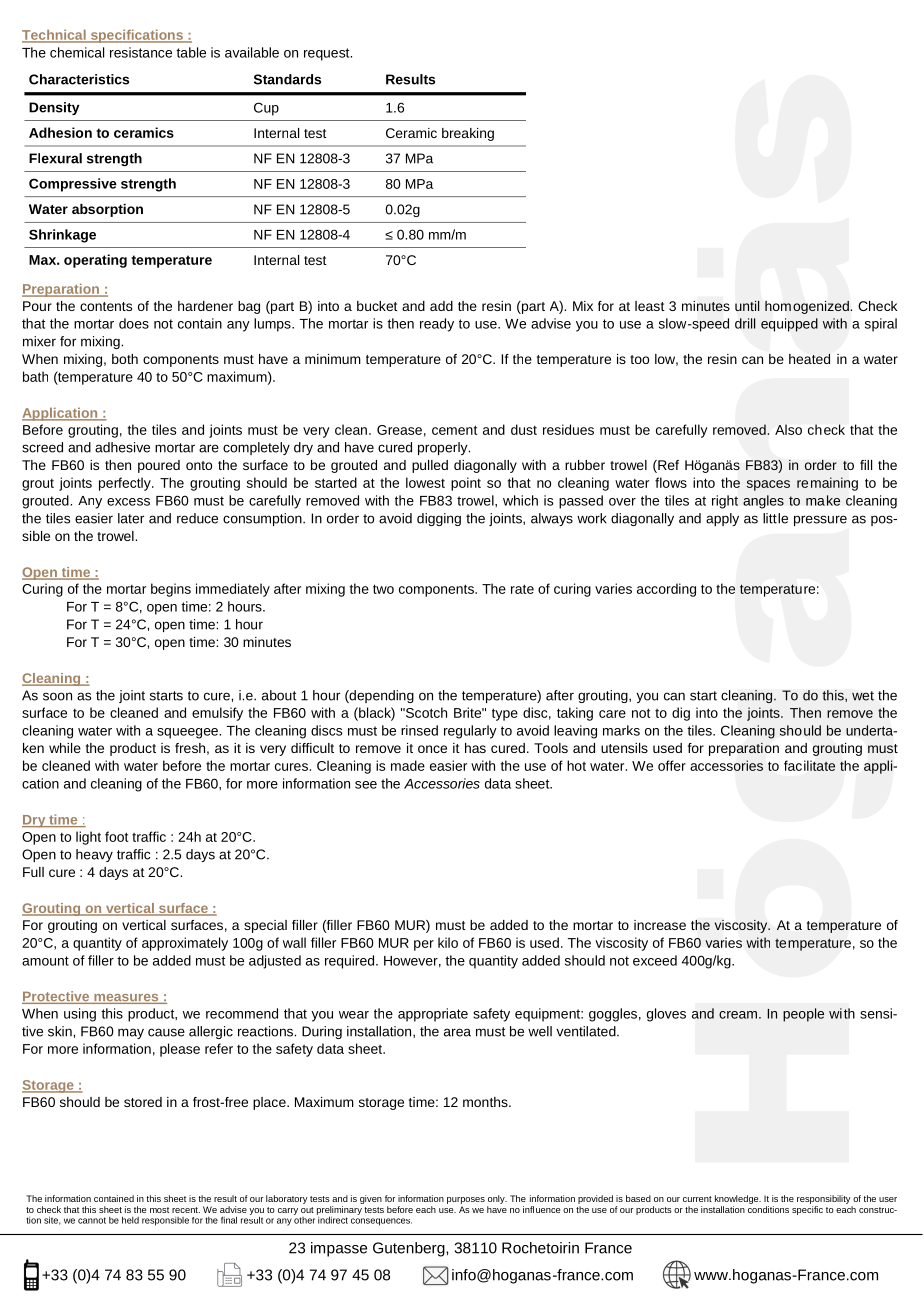 This screenshot has width=924, height=1308. I want to click on rate, so click(522, 589).
